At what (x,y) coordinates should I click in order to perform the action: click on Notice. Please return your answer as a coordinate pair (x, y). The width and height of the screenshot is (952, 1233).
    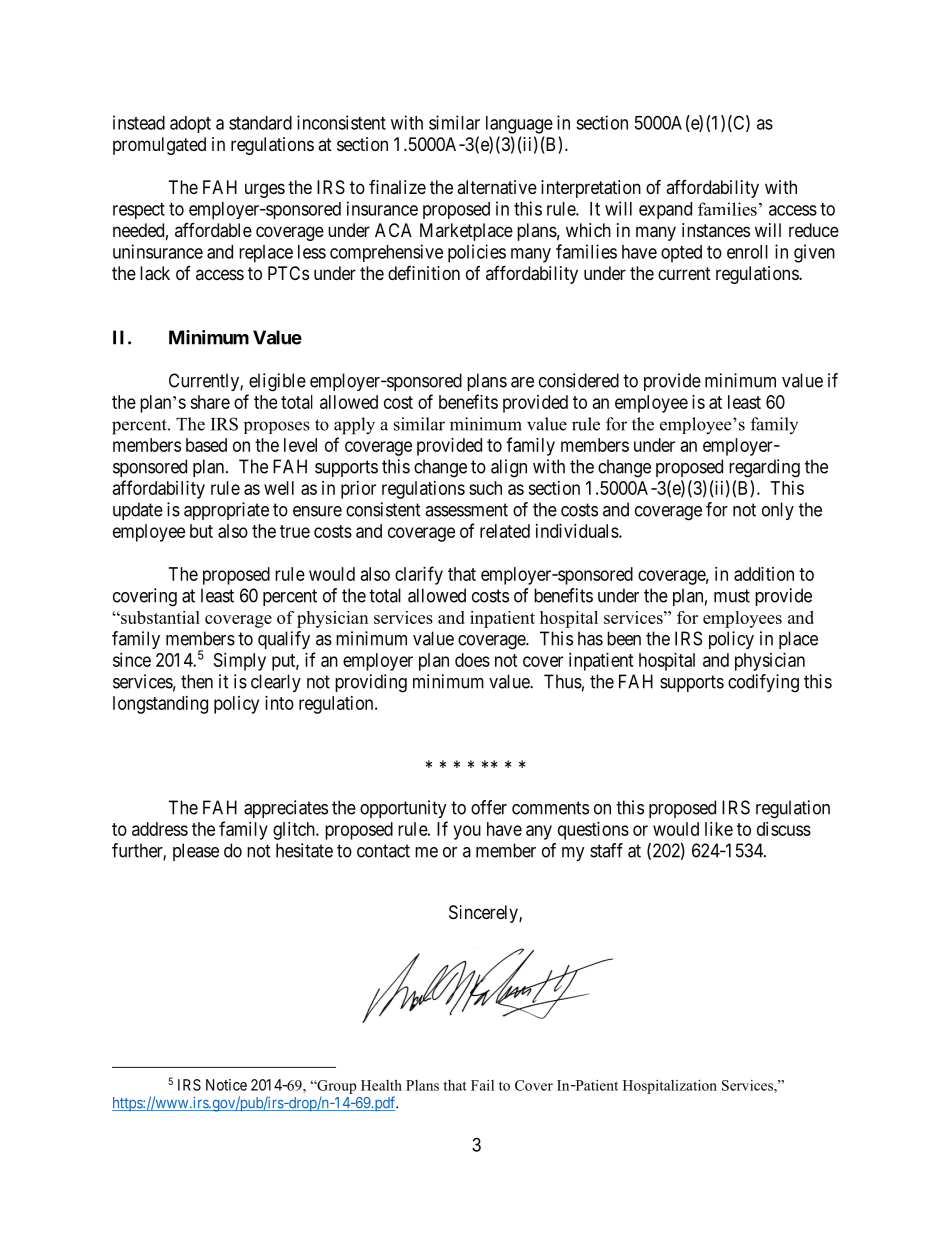
    Looking at the image, I should click on (226, 1085).
